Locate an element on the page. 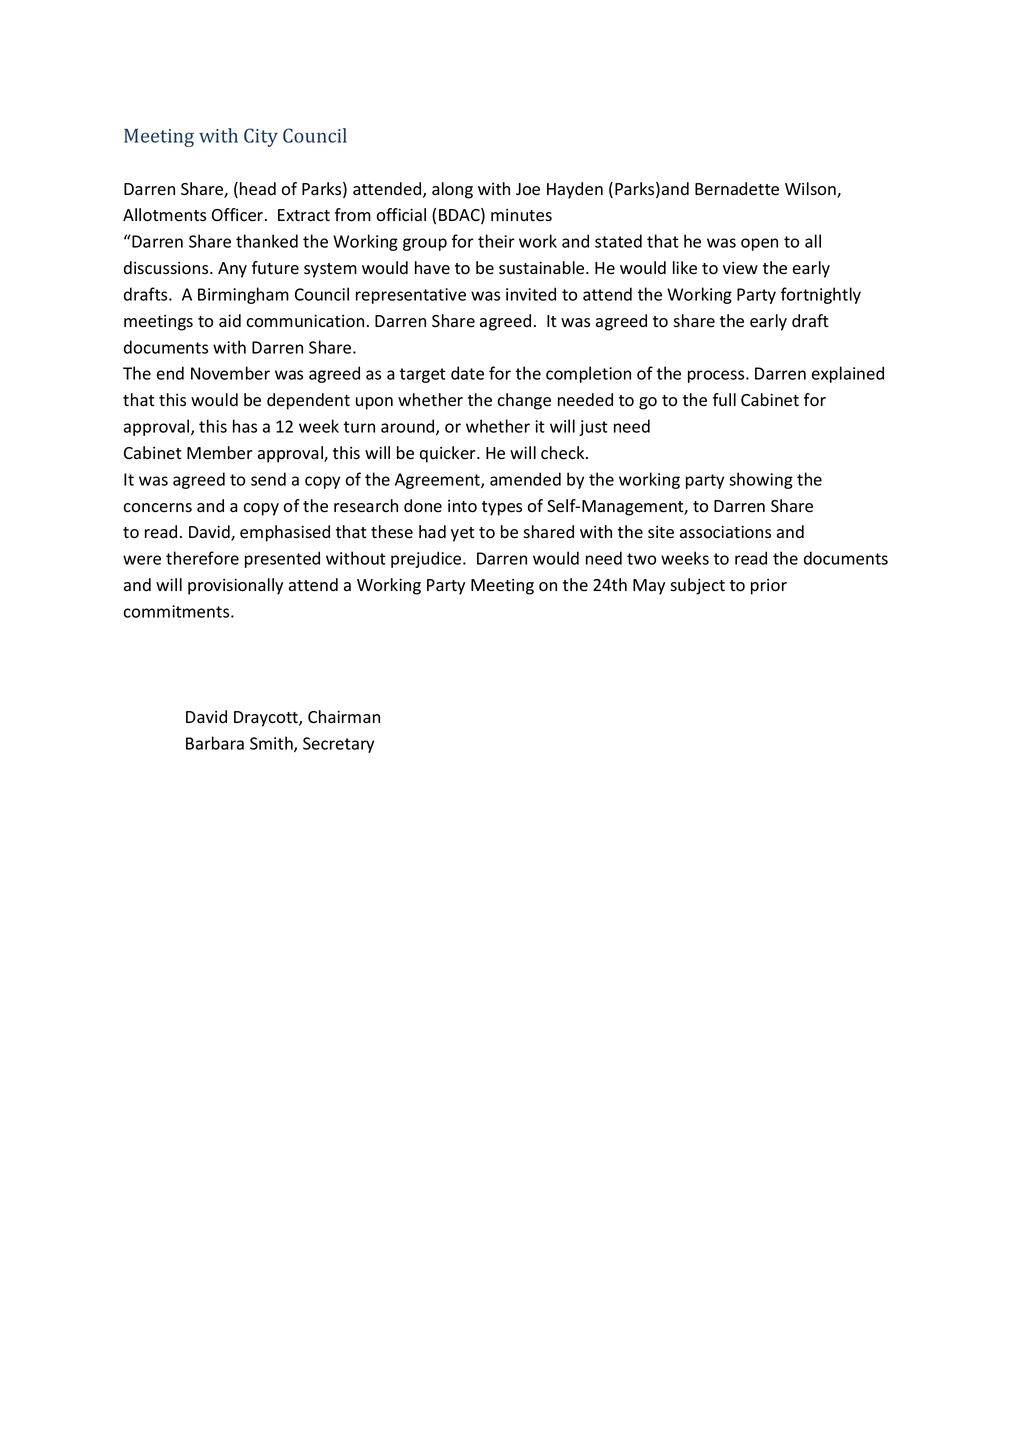 This document has width=1019, height=1440. City is located at coordinates (261, 137).
